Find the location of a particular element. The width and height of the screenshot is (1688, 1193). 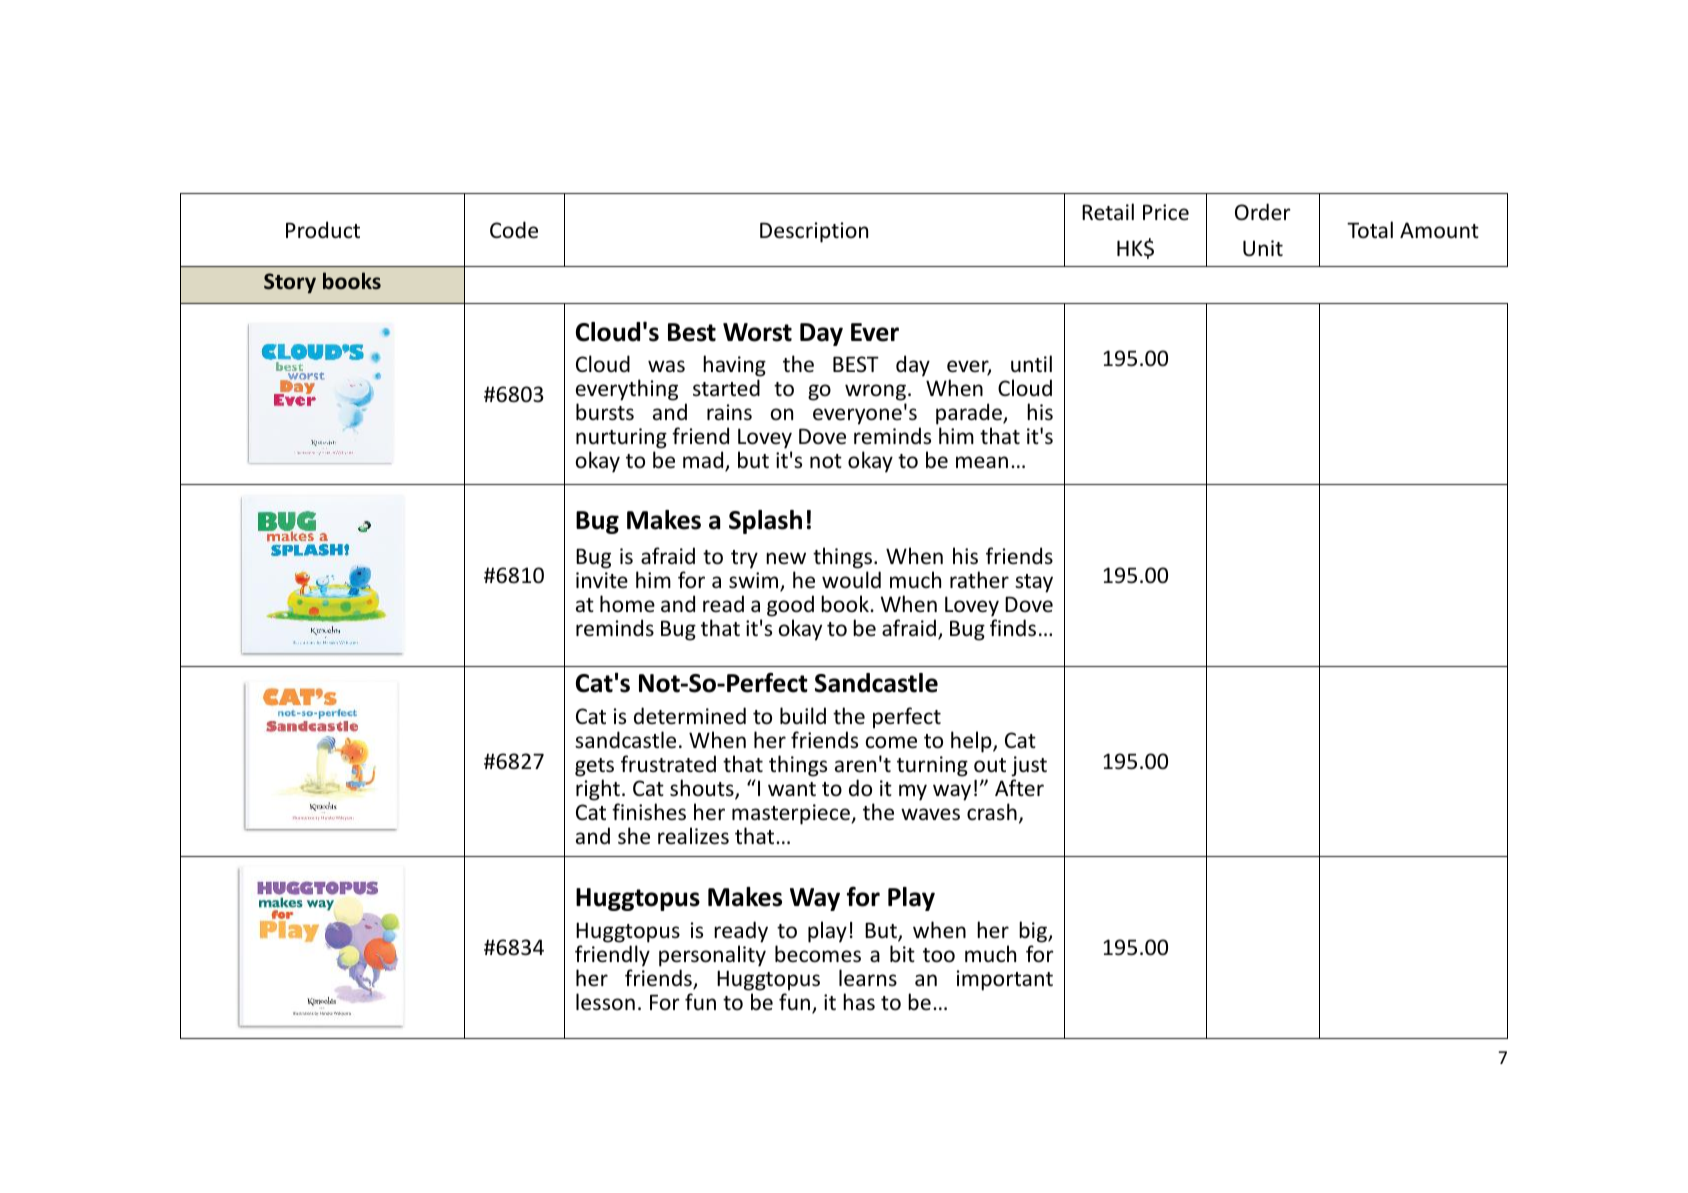

Description is located at coordinates (814, 232).
